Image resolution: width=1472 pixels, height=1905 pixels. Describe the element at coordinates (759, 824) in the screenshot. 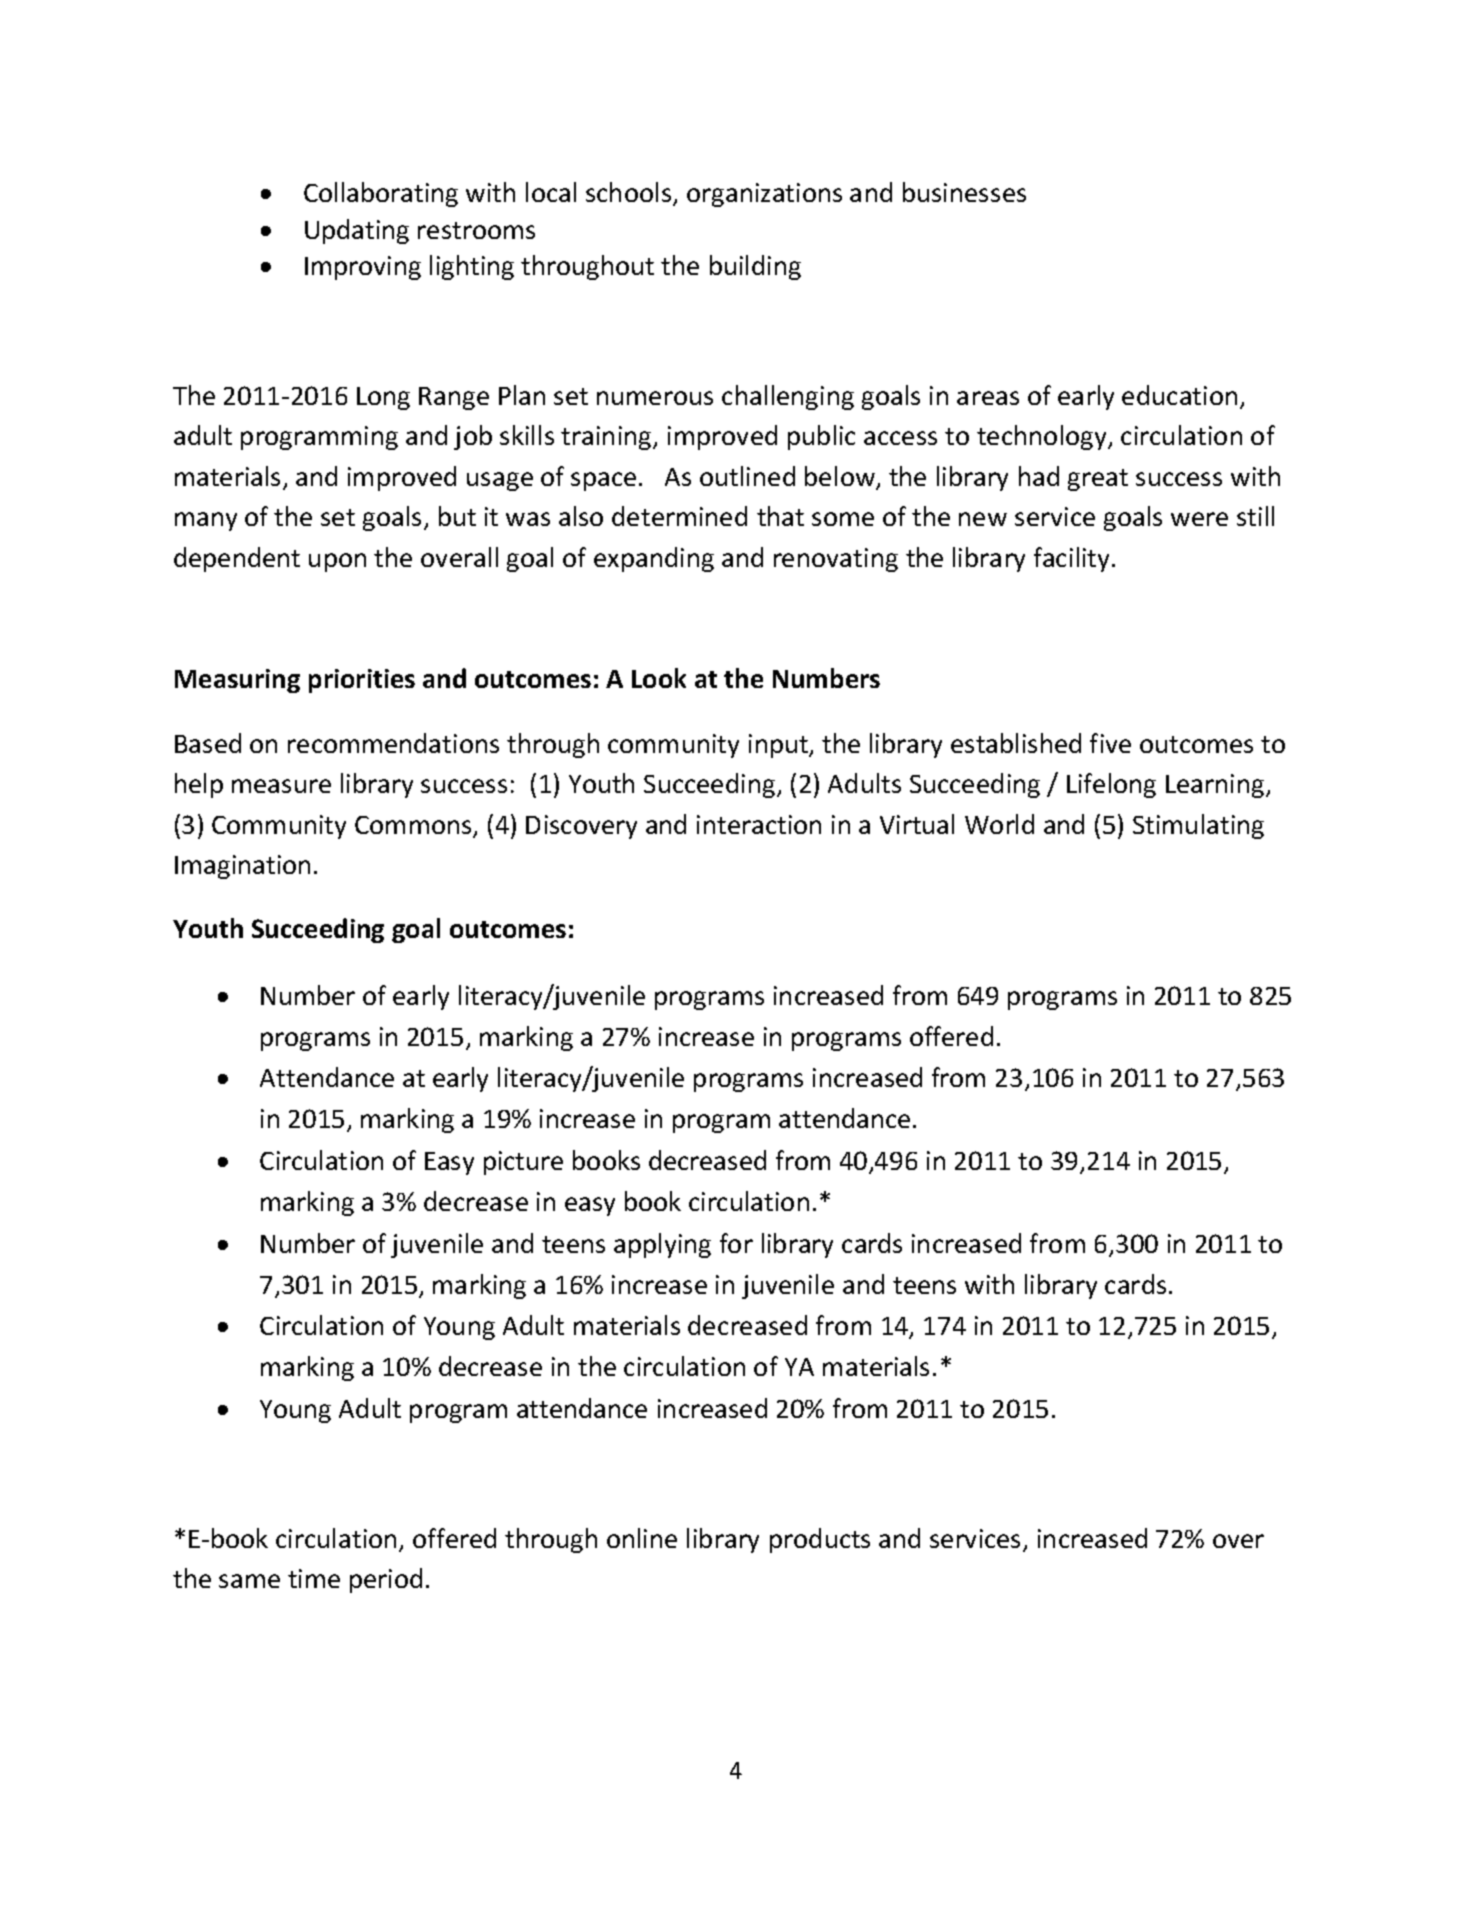

I see `interaction` at that location.
